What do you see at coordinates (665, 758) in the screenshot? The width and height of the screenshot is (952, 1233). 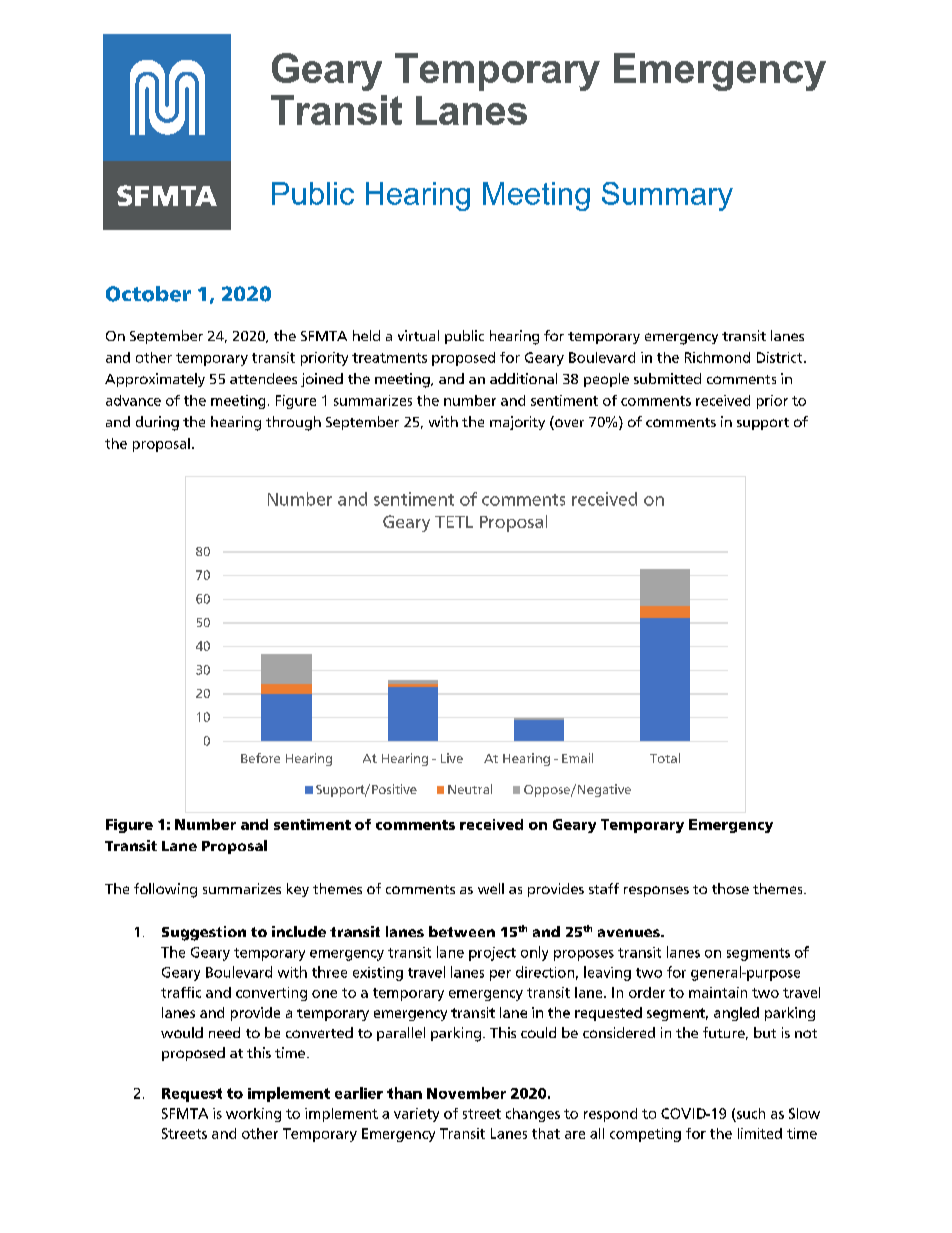 I see `Total` at bounding box center [665, 758].
